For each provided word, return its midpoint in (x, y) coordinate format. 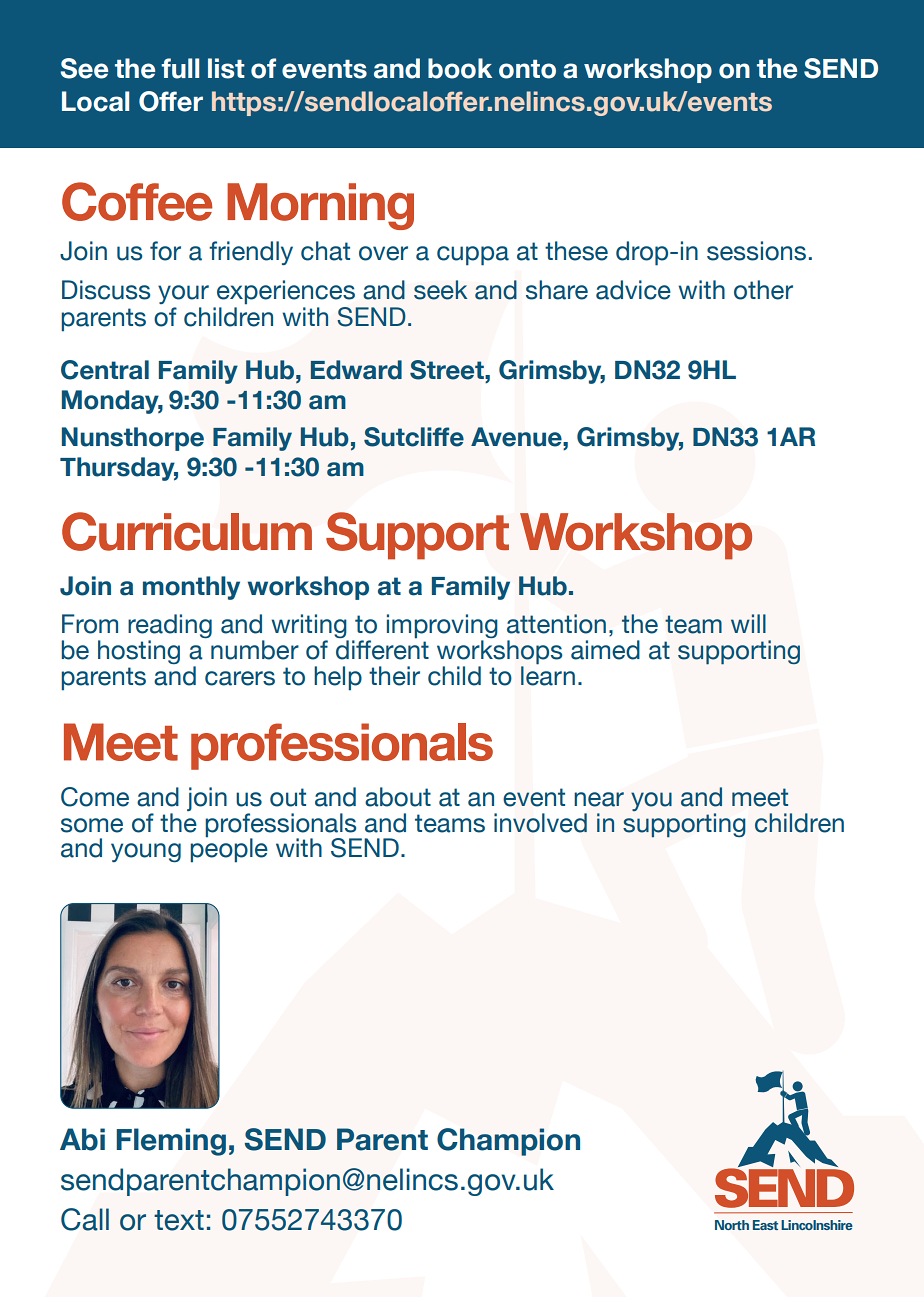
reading (170, 627)
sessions (756, 251)
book (460, 68)
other (763, 290)
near (599, 799)
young (146, 852)
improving (442, 627)
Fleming (171, 1142)
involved (540, 823)
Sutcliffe (414, 437)
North (732, 1225)
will (748, 623)
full (180, 68)
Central (105, 370)
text (179, 1220)
